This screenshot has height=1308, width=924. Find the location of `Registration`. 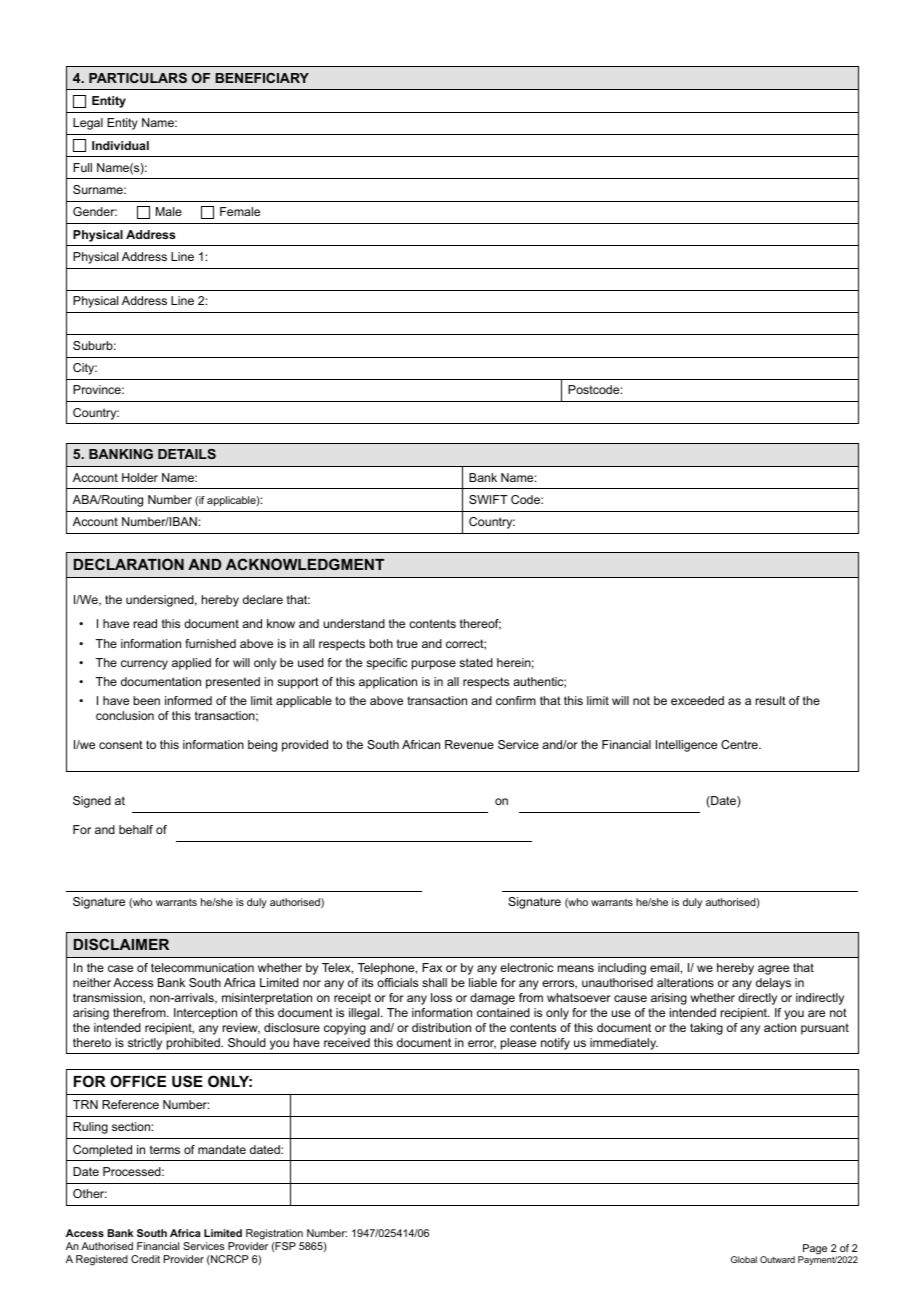

Registration is located at coordinates (275, 1236).
